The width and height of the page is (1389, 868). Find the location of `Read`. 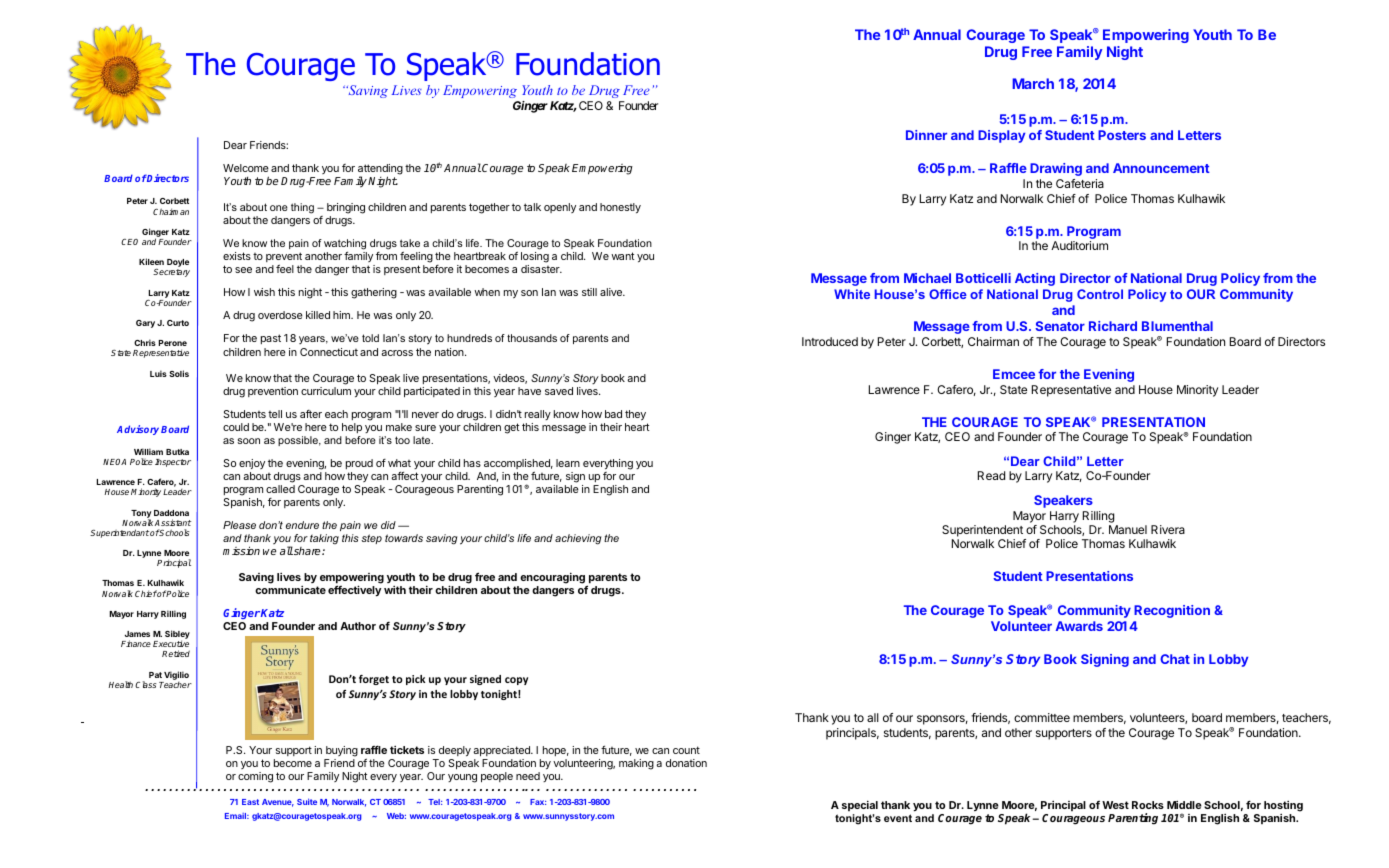

Read is located at coordinates (991, 475).
